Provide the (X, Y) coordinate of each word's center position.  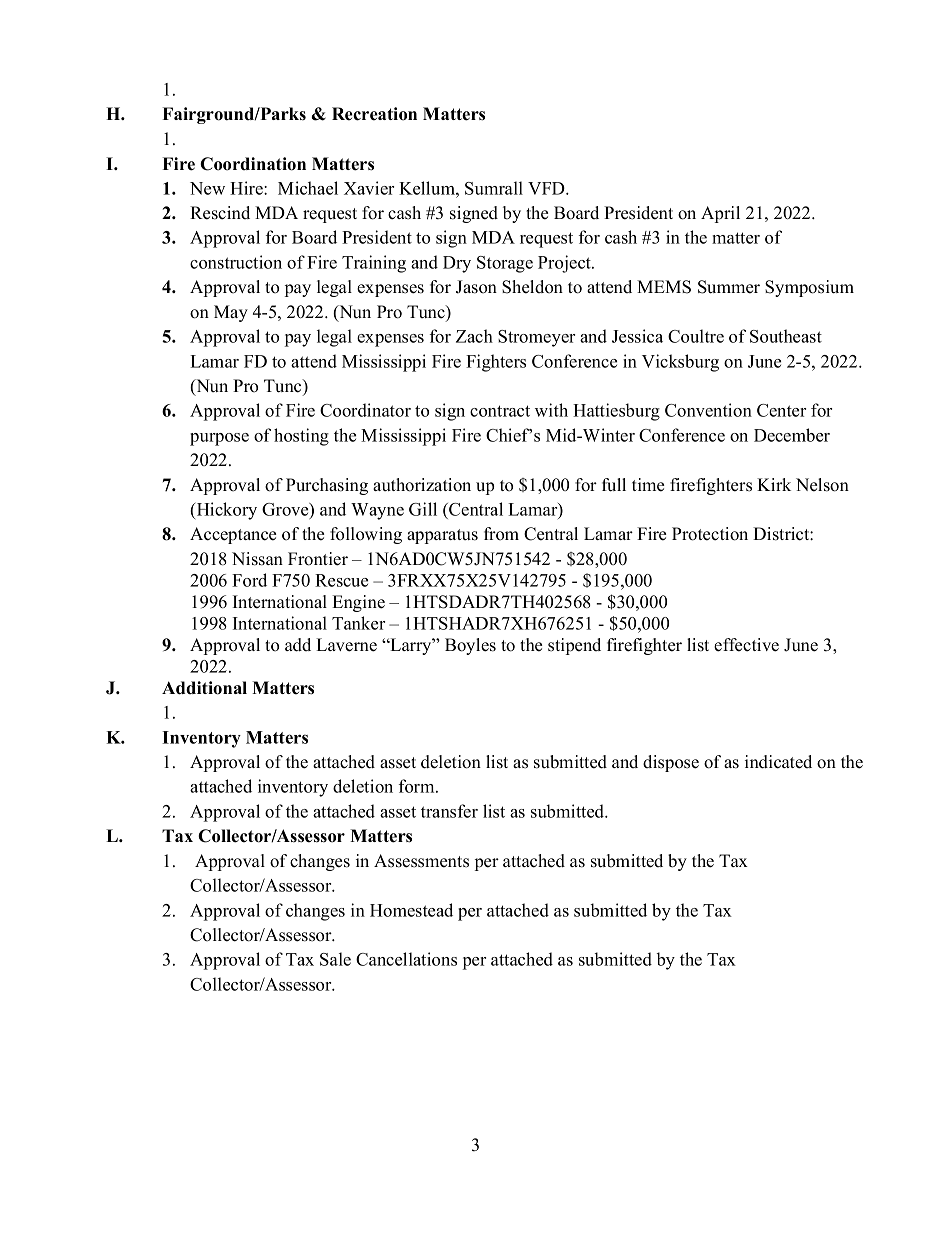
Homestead (411, 910)
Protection (710, 534)
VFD (547, 188)
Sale (335, 959)
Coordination (253, 164)
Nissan (257, 559)
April (720, 214)
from (501, 534)
